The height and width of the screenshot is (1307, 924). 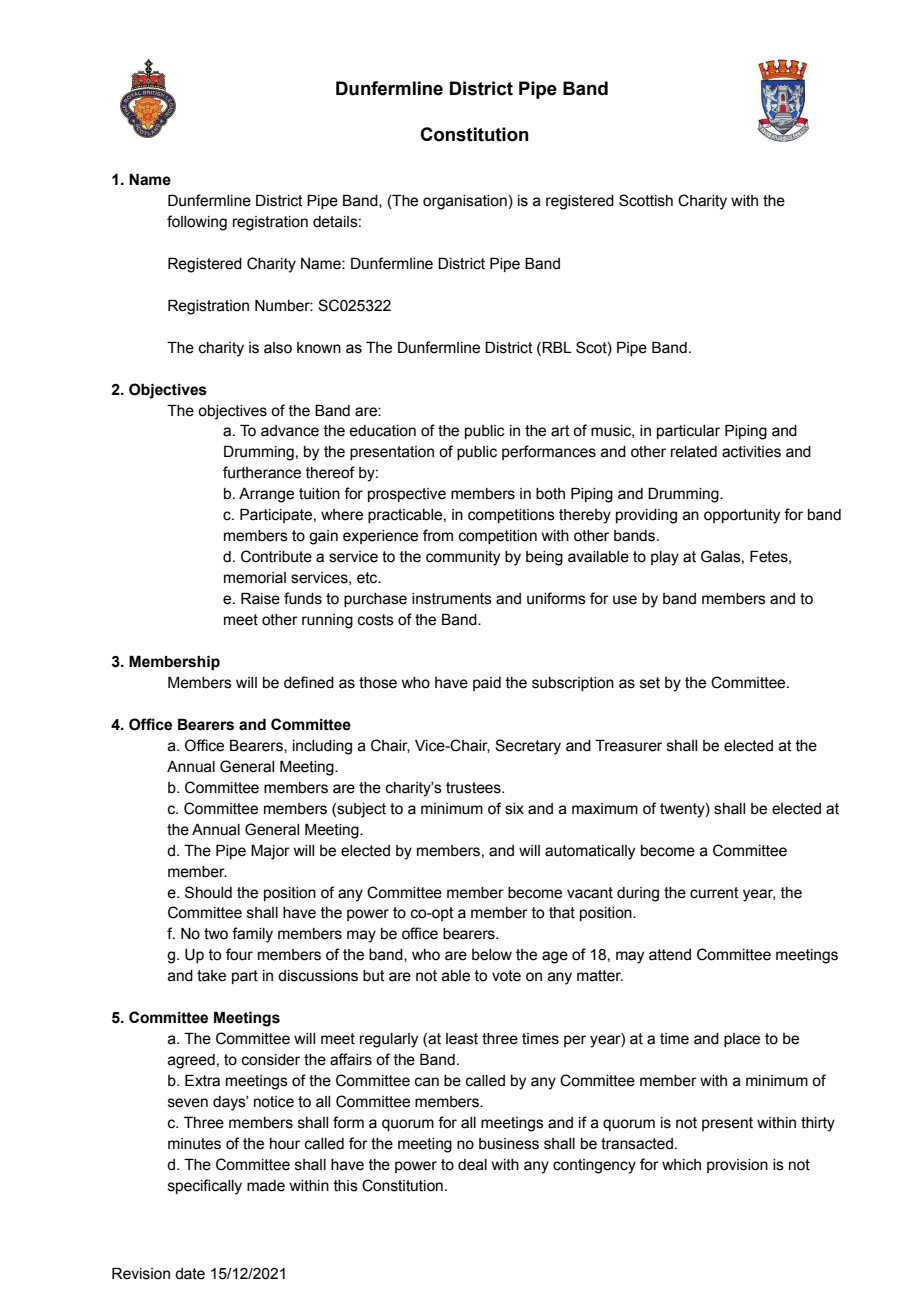 I want to click on Secretary, so click(x=528, y=747).
